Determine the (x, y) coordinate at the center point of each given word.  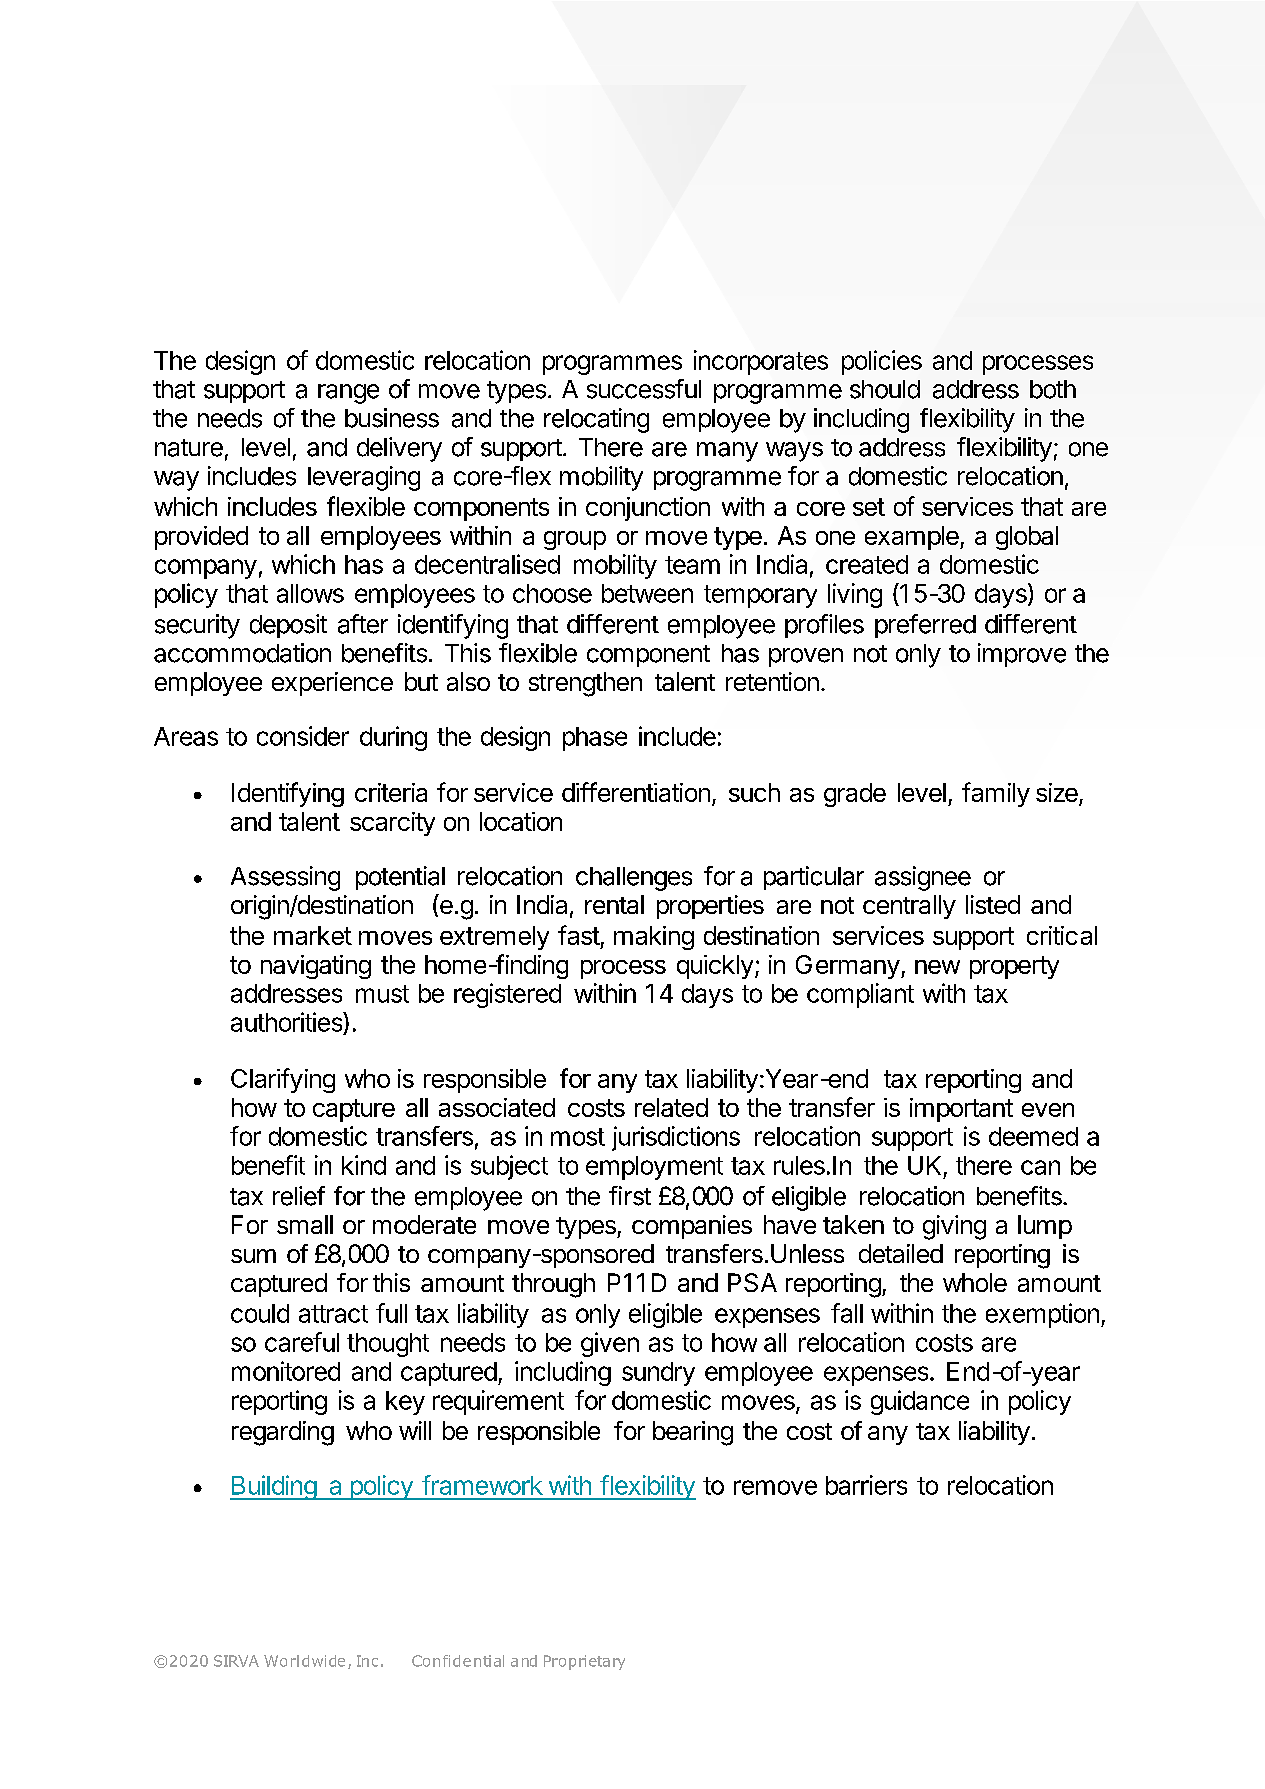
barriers (866, 1485)
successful (644, 389)
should (885, 389)
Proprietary (584, 1662)
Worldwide (304, 1661)
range (348, 394)
